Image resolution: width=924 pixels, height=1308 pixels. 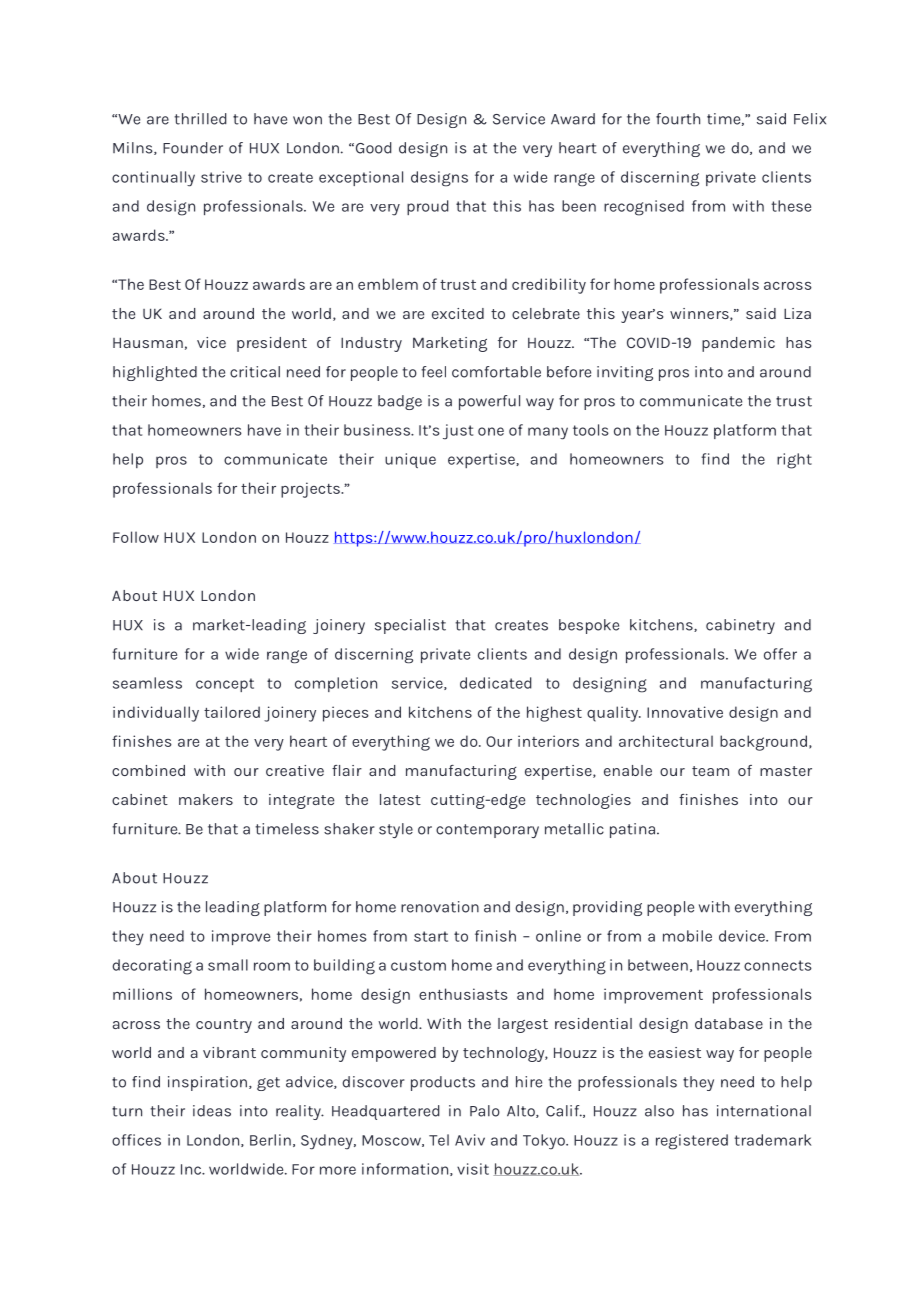 What do you see at coordinates (193, 148) in the screenshot?
I see `Founder` at bounding box center [193, 148].
